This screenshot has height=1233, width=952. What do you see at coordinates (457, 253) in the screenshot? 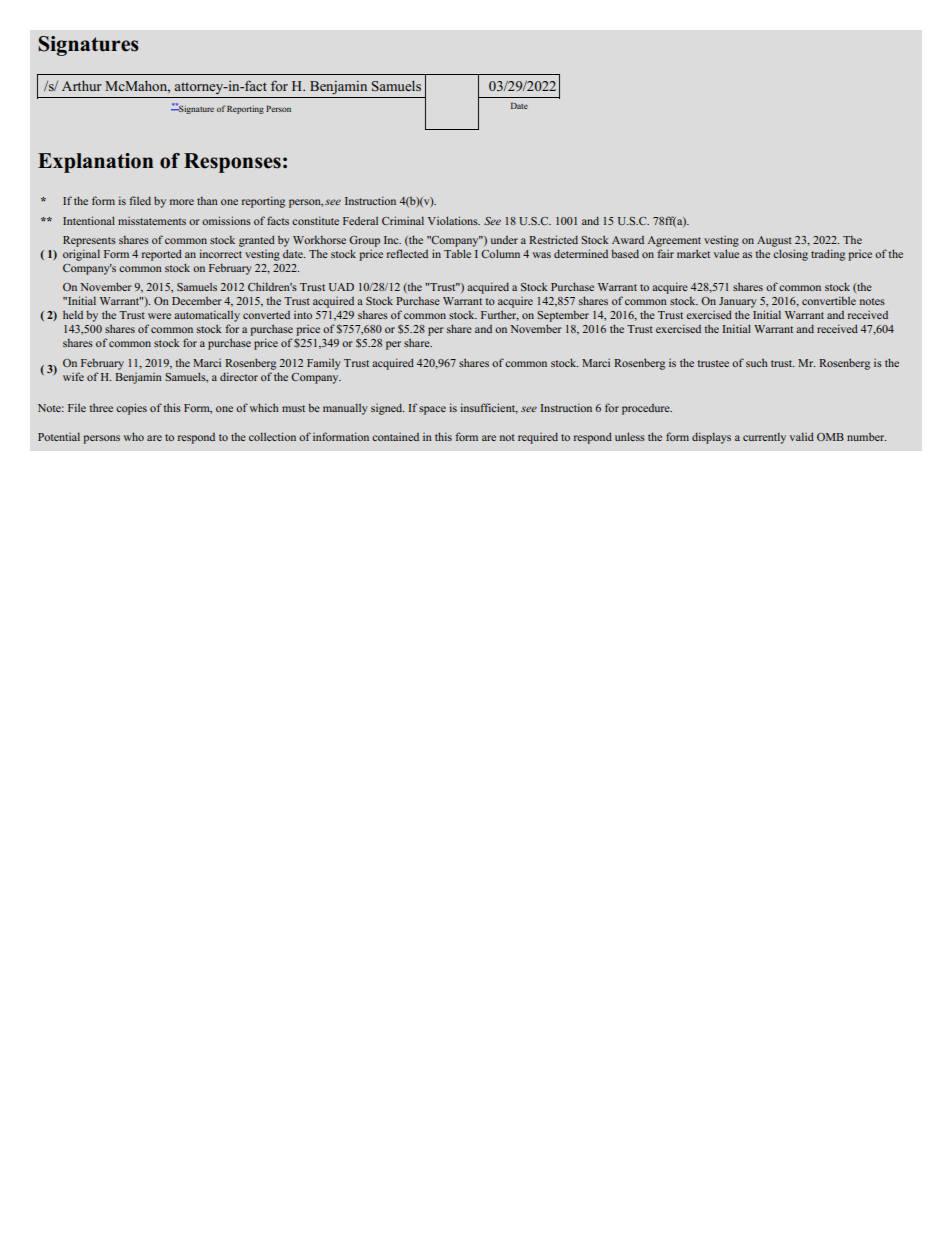
I see `Table` at bounding box center [457, 253].
